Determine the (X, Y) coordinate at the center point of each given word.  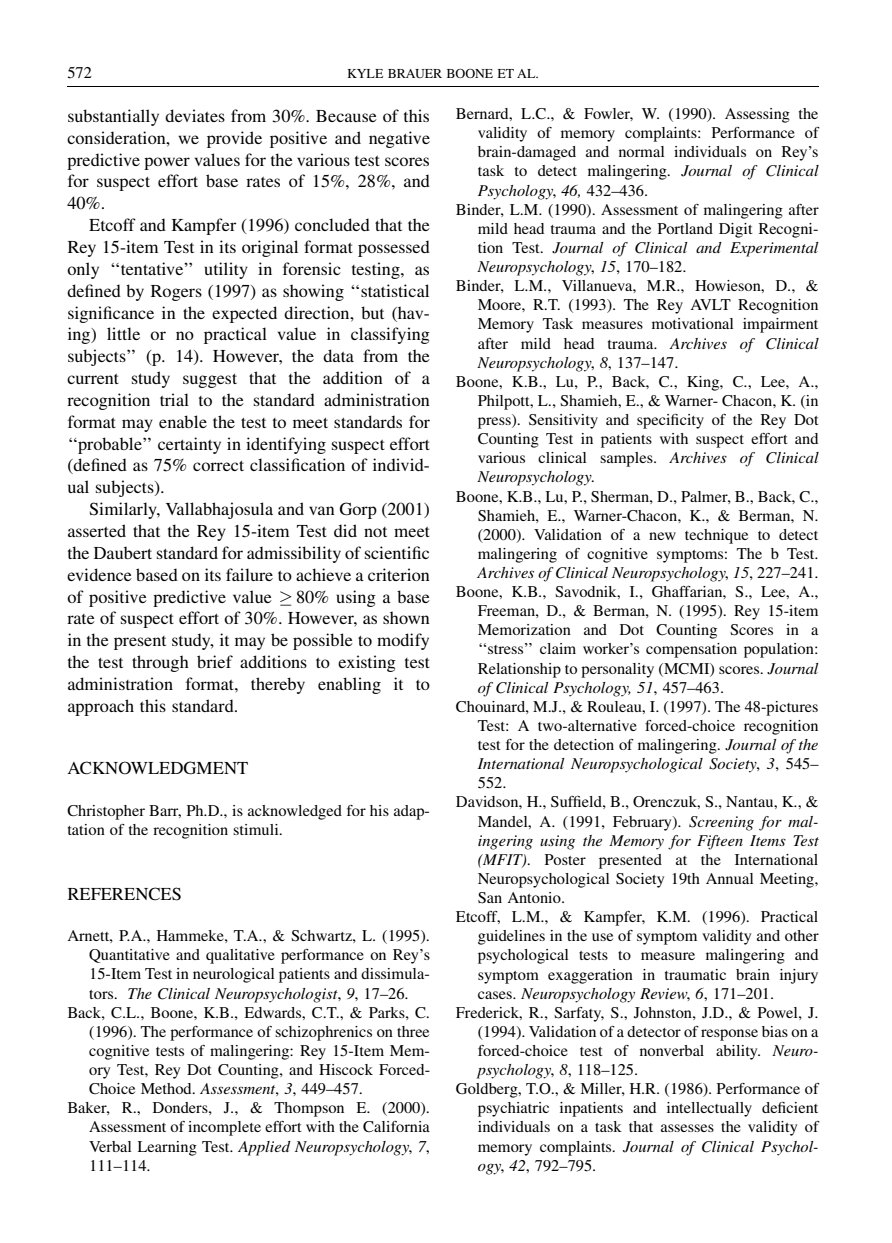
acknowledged (295, 812)
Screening (721, 823)
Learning (167, 1148)
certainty (189, 445)
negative (399, 139)
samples (627, 459)
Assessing (757, 115)
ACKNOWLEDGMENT (157, 768)
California (396, 1126)
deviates (195, 115)
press (495, 423)
